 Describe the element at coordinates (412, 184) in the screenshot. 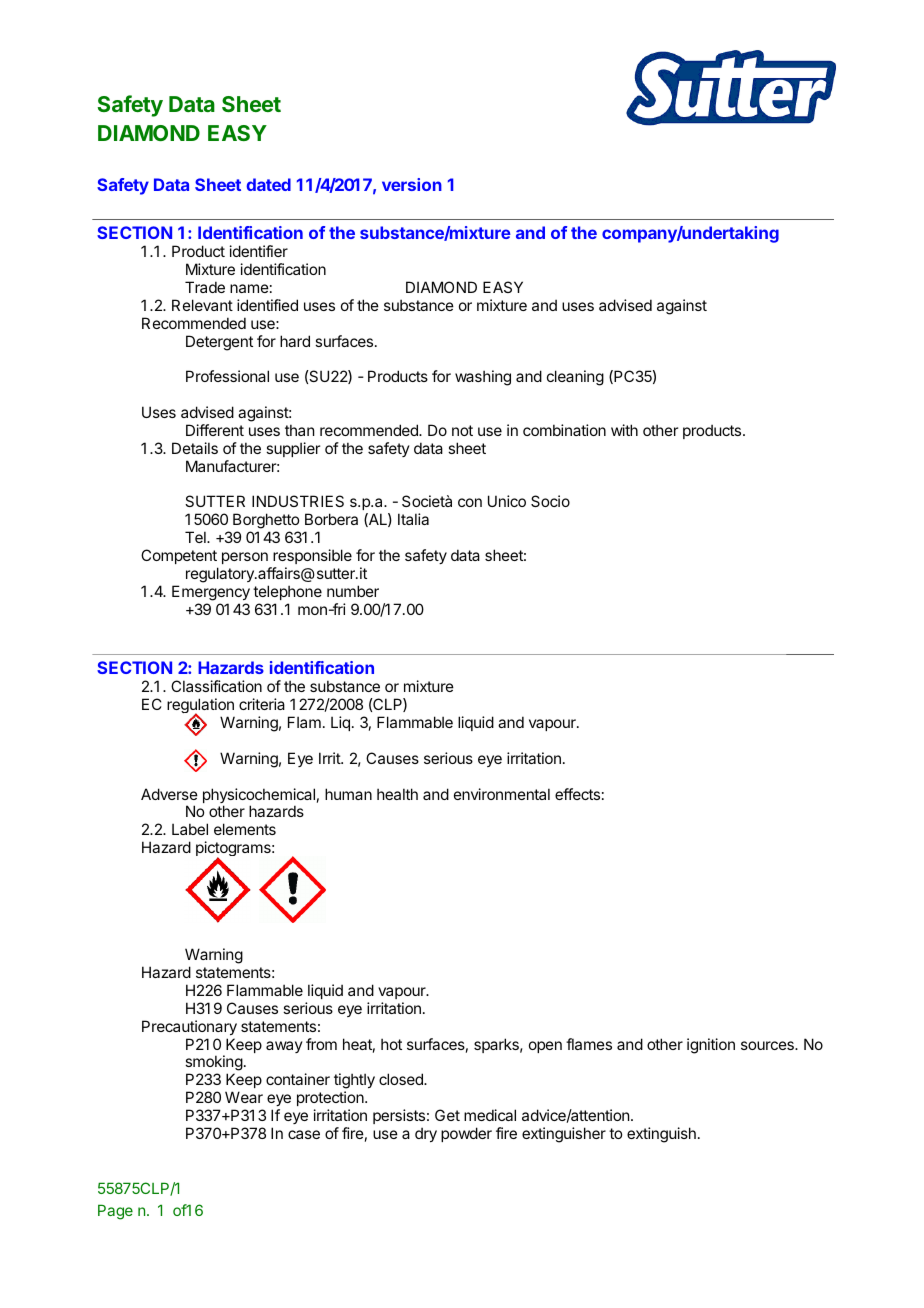

I see `version` at that location.
